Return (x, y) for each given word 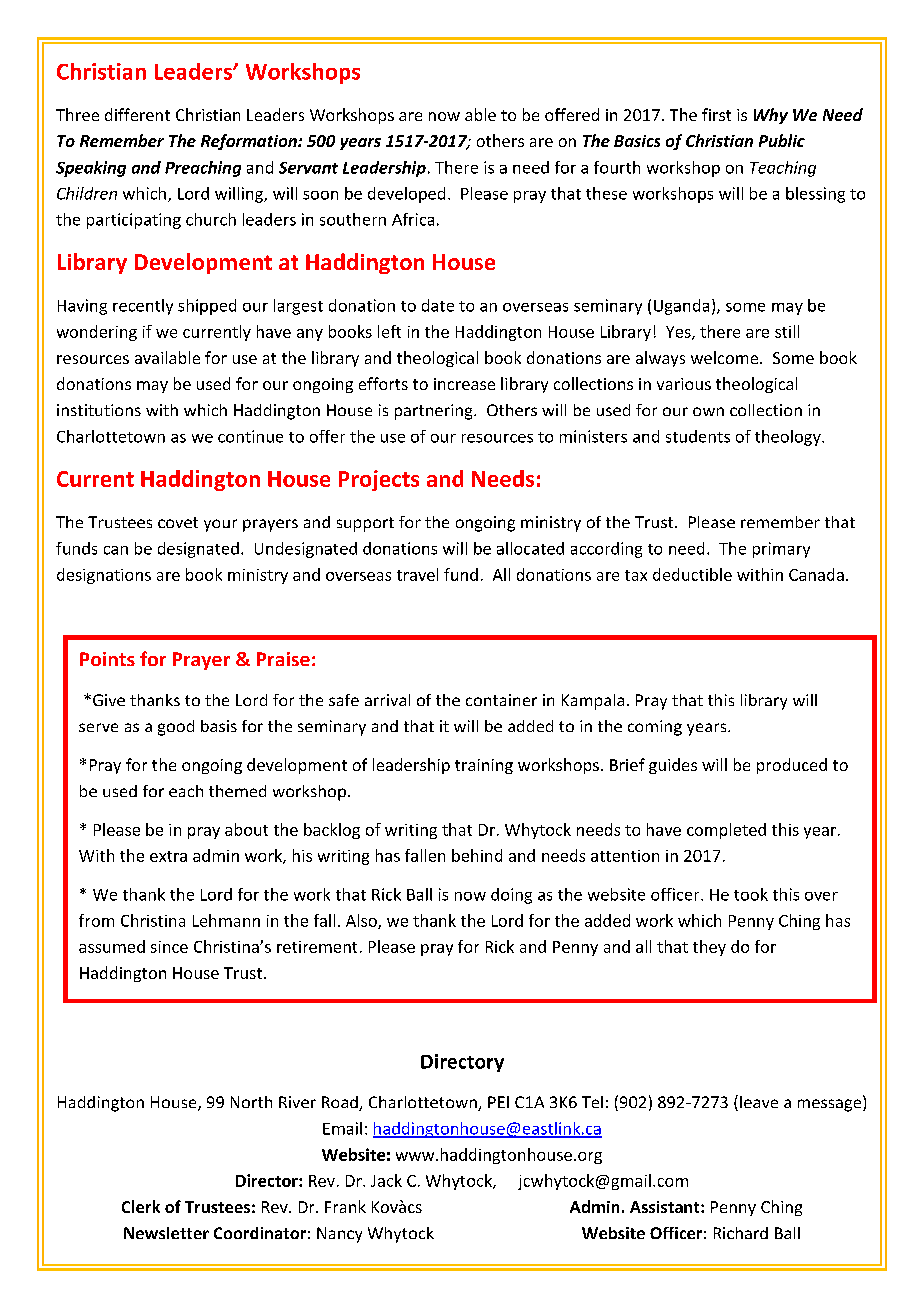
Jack (386, 1180)
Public (782, 140)
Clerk (141, 1206)
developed (406, 195)
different (137, 114)
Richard (741, 1233)
